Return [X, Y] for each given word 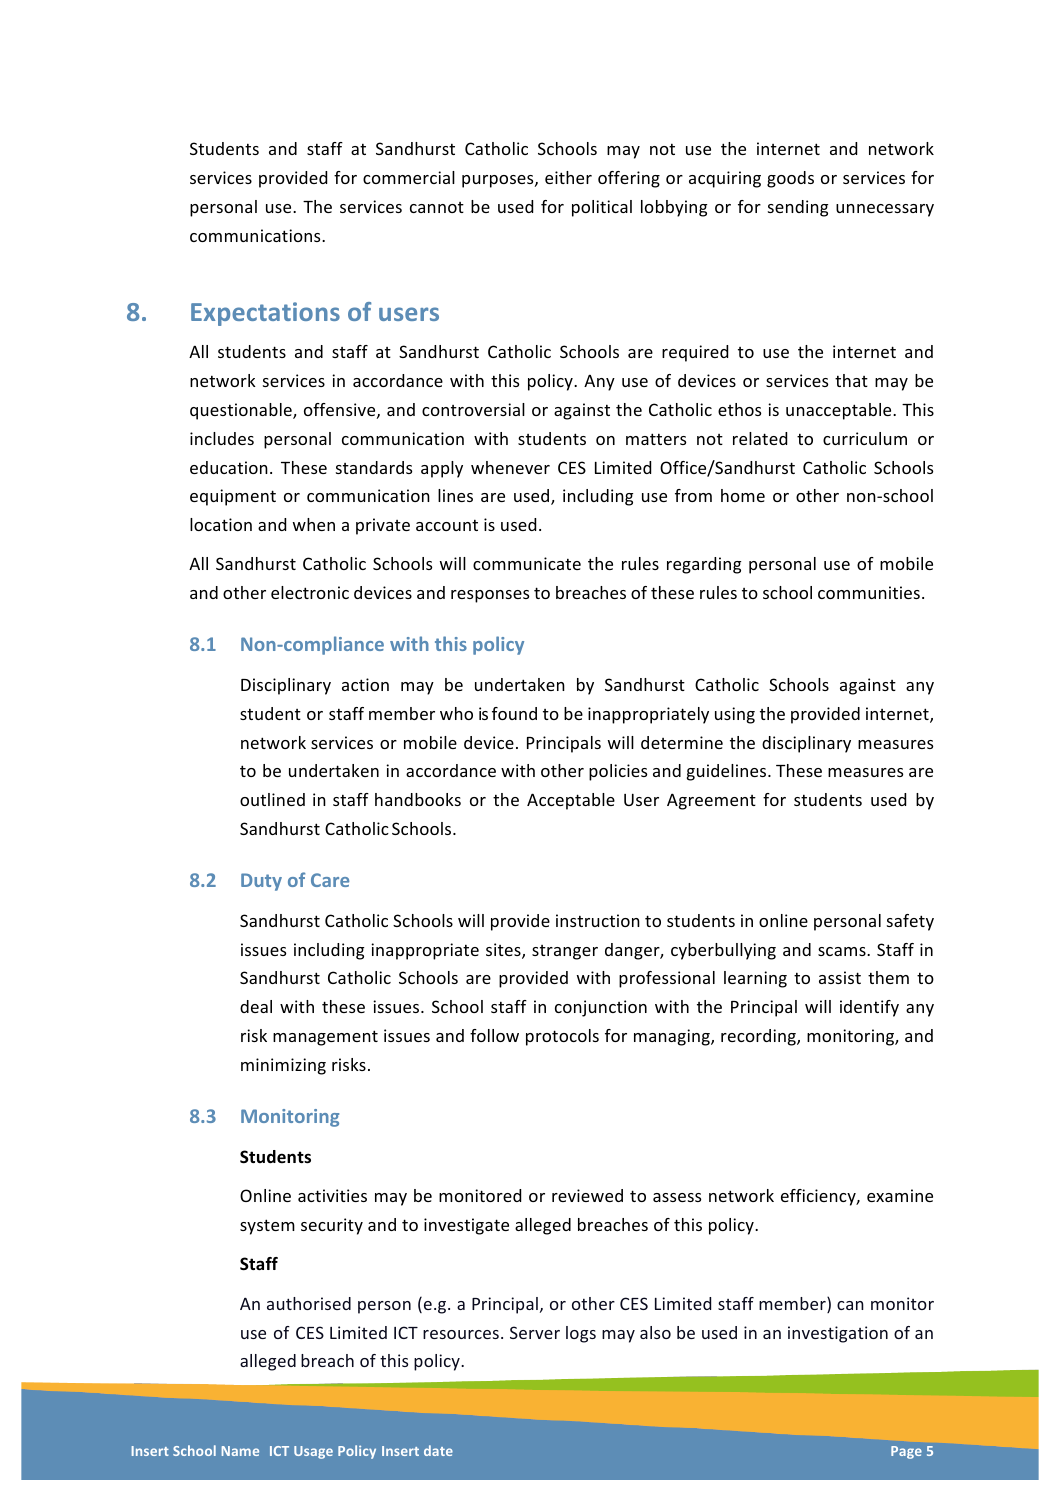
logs [581, 1334]
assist [840, 977]
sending [798, 208]
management [325, 1038]
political [602, 208]
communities [869, 592]
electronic [310, 592]
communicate [527, 563]
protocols [562, 1037]
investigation [838, 1334]
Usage [313, 1452]
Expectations [265, 314]
